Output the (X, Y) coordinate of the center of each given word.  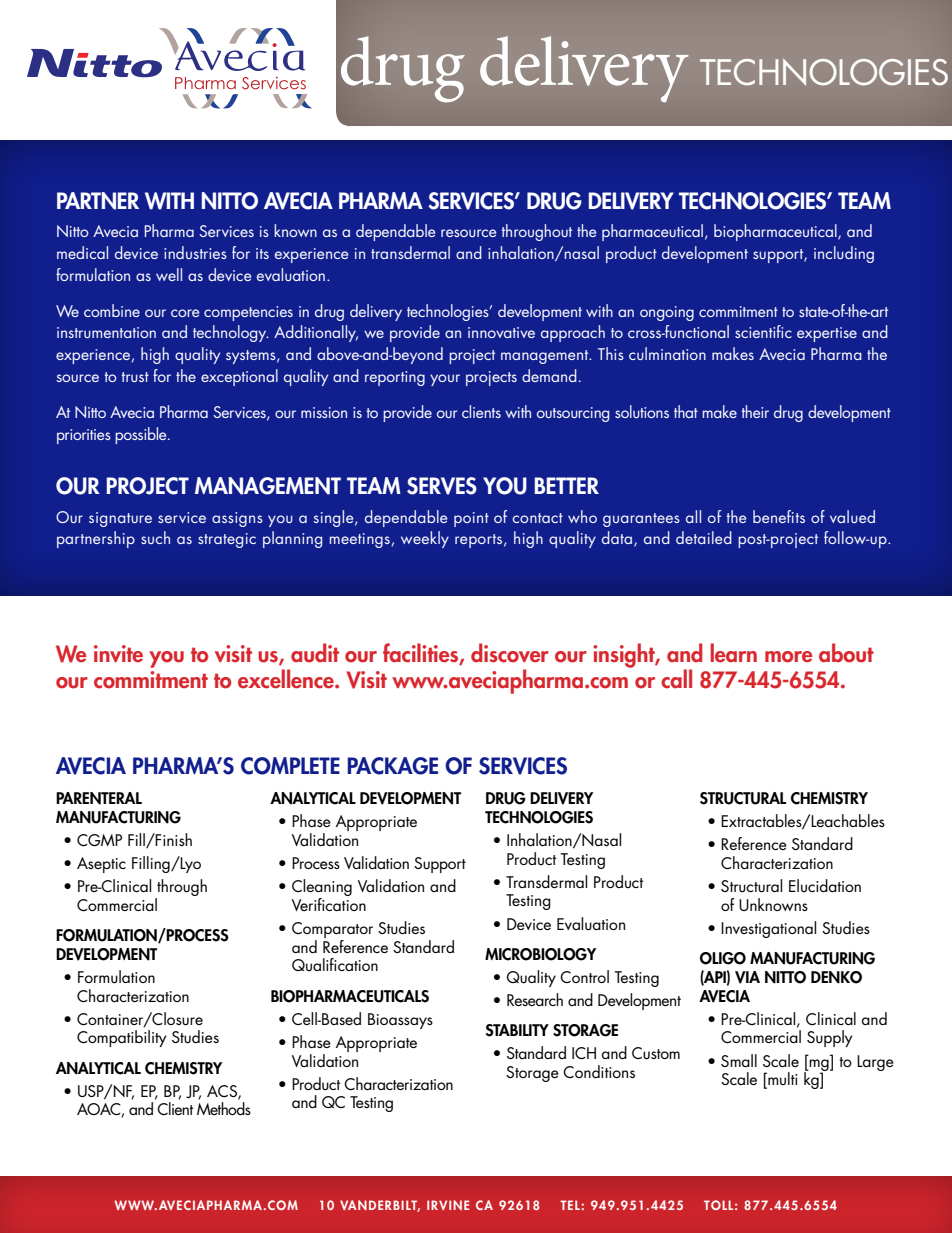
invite (118, 654)
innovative (501, 332)
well (169, 274)
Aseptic (101, 865)
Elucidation (825, 885)
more (788, 657)
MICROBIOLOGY (541, 954)
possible (142, 435)
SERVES (442, 486)
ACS (223, 1092)
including (844, 254)
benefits (779, 516)
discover (510, 653)
